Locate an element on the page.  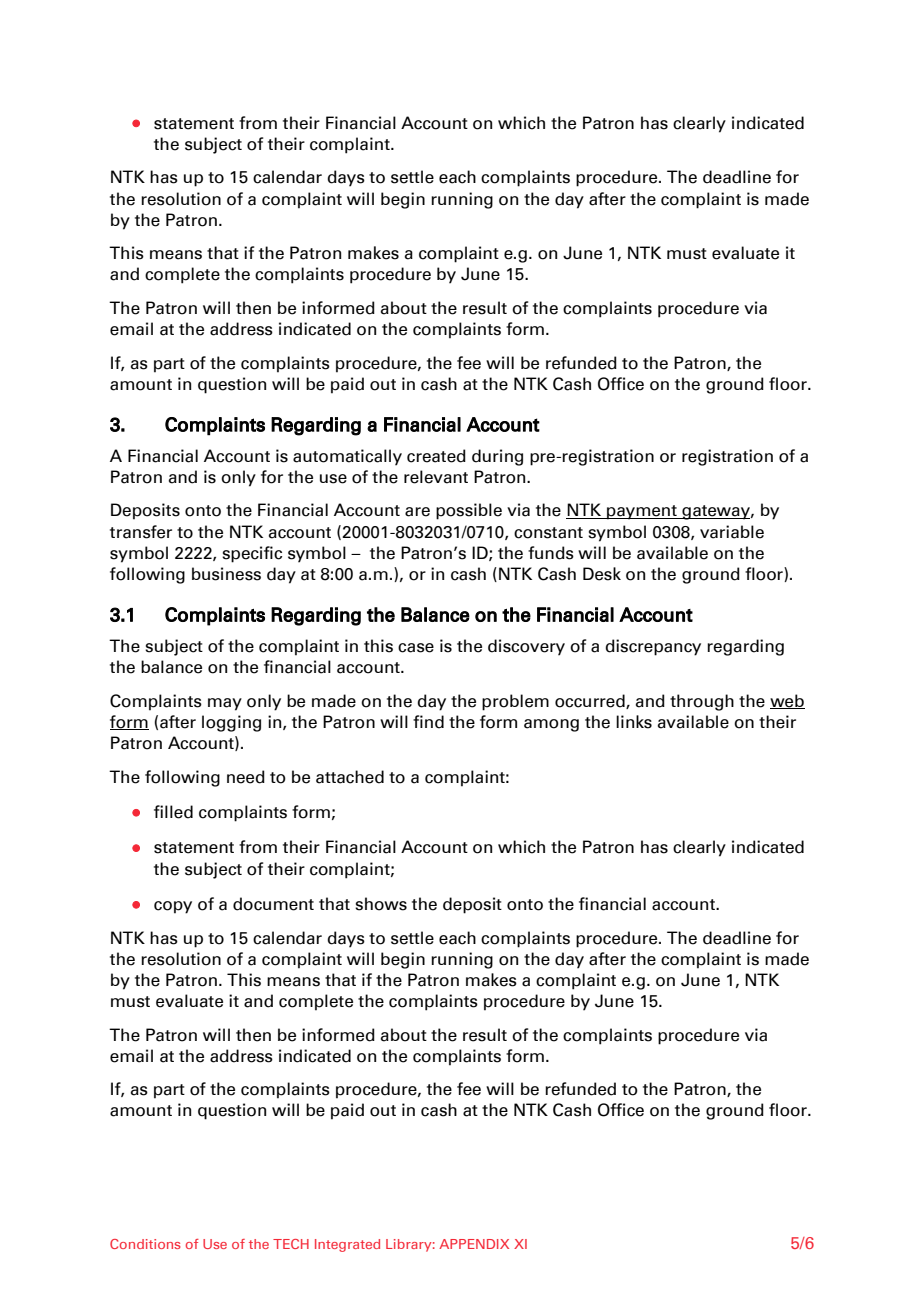
TECH is located at coordinates (291, 1244).
